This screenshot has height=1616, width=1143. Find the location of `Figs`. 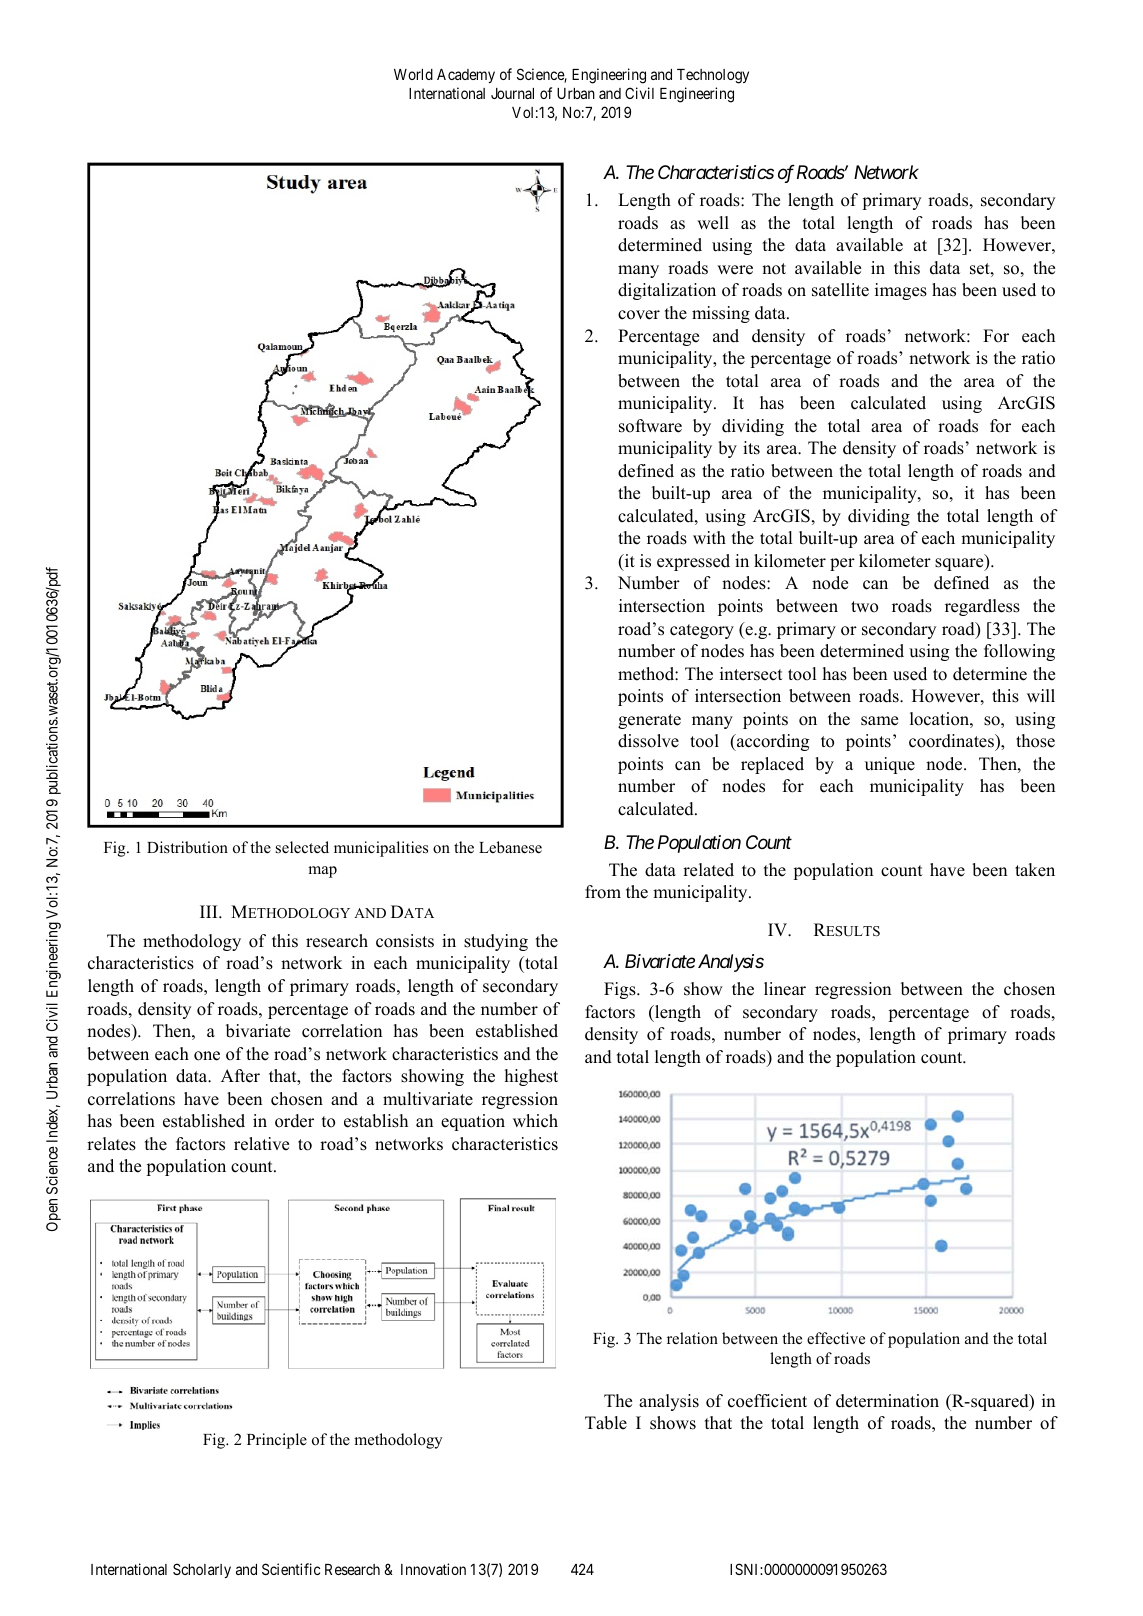

Figs is located at coordinates (621, 990).
